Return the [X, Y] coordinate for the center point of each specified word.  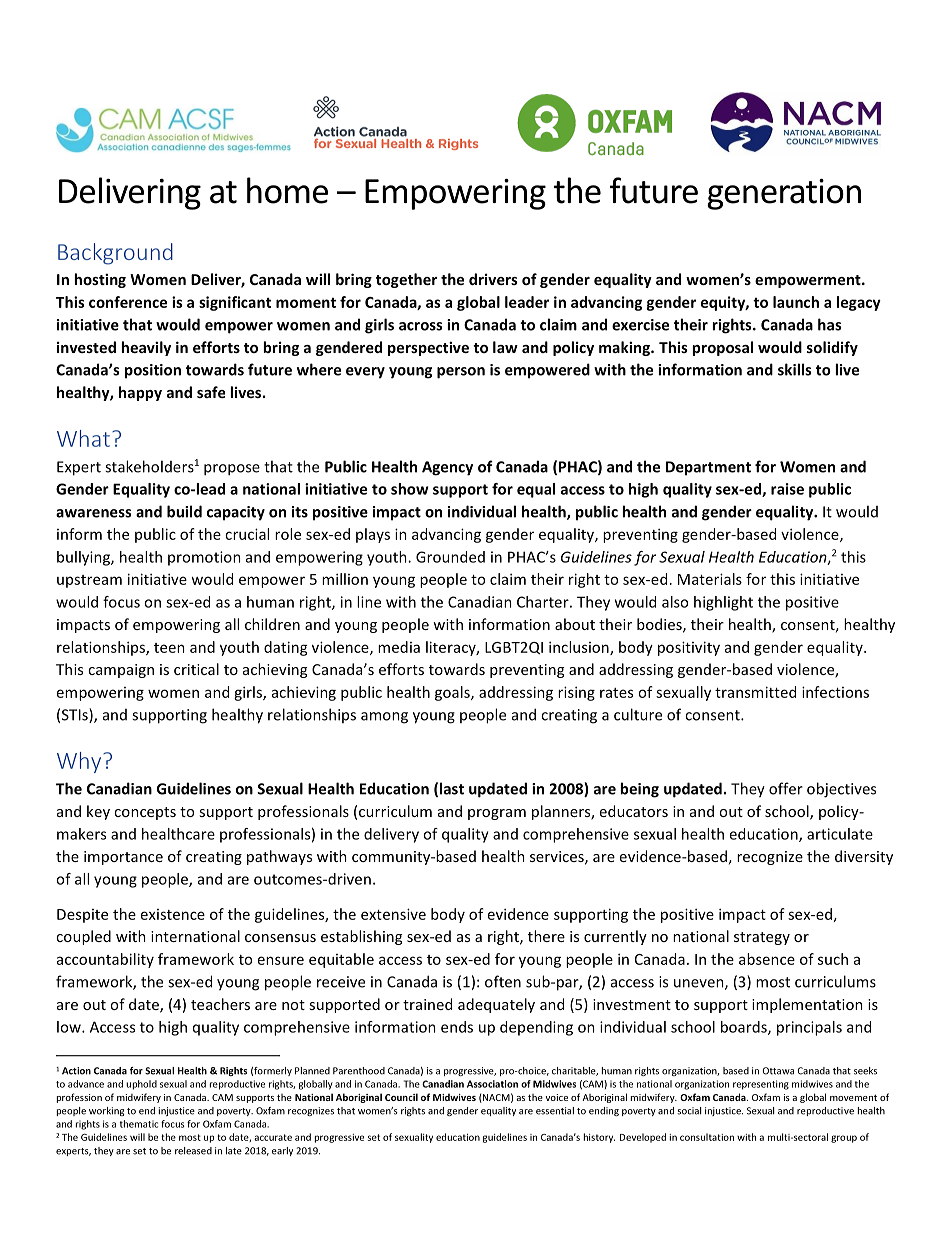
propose [232, 470]
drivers [493, 279]
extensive [393, 914]
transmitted [755, 692]
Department [708, 468]
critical [196, 669]
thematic [139, 1124]
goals [453, 693]
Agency [447, 468]
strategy [762, 938]
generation [784, 194]
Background [115, 254]
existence [173, 914]
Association [492, 1084]
